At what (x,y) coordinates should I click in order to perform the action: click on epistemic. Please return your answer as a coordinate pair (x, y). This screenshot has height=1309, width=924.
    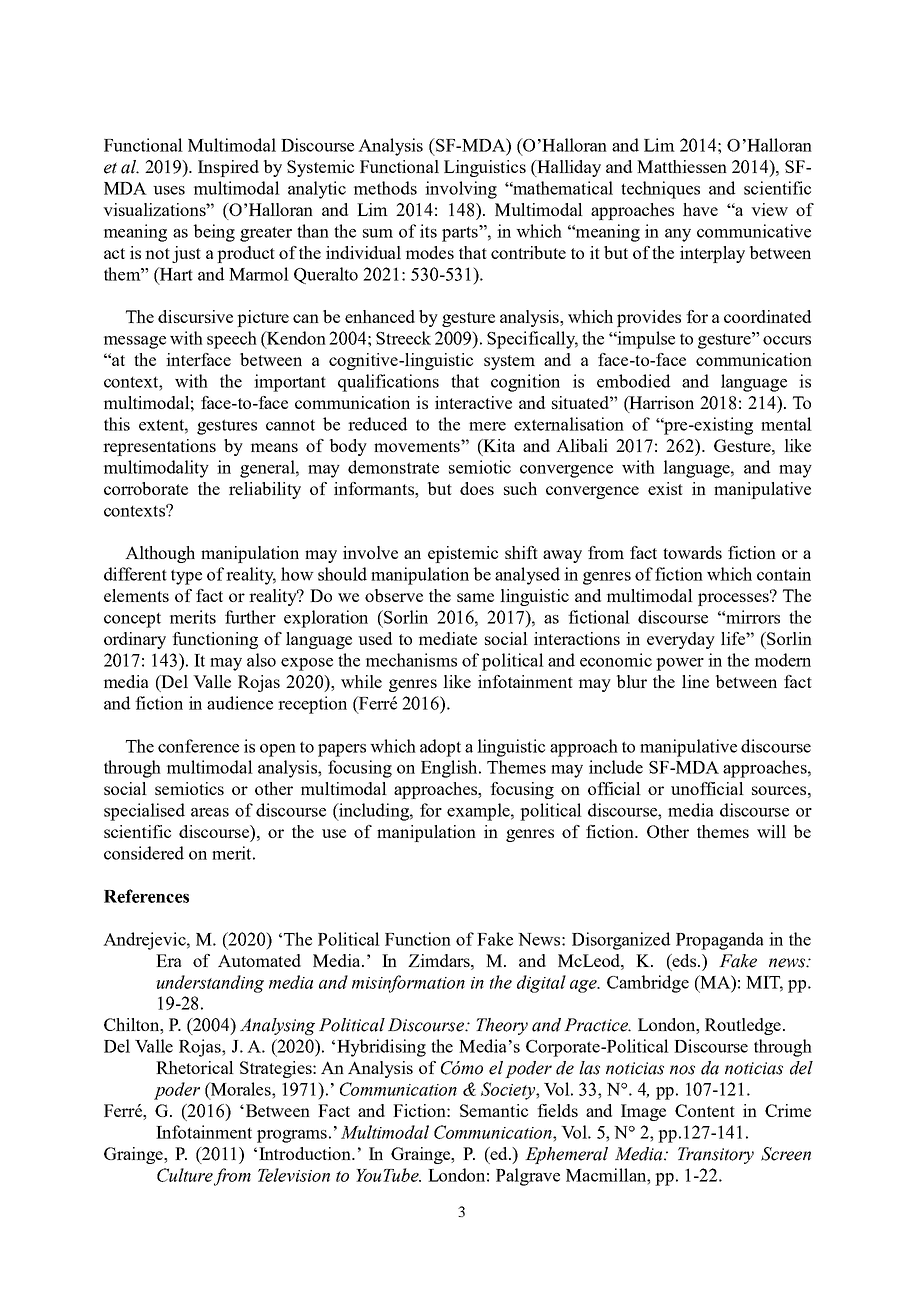
    Looking at the image, I should click on (463, 554).
